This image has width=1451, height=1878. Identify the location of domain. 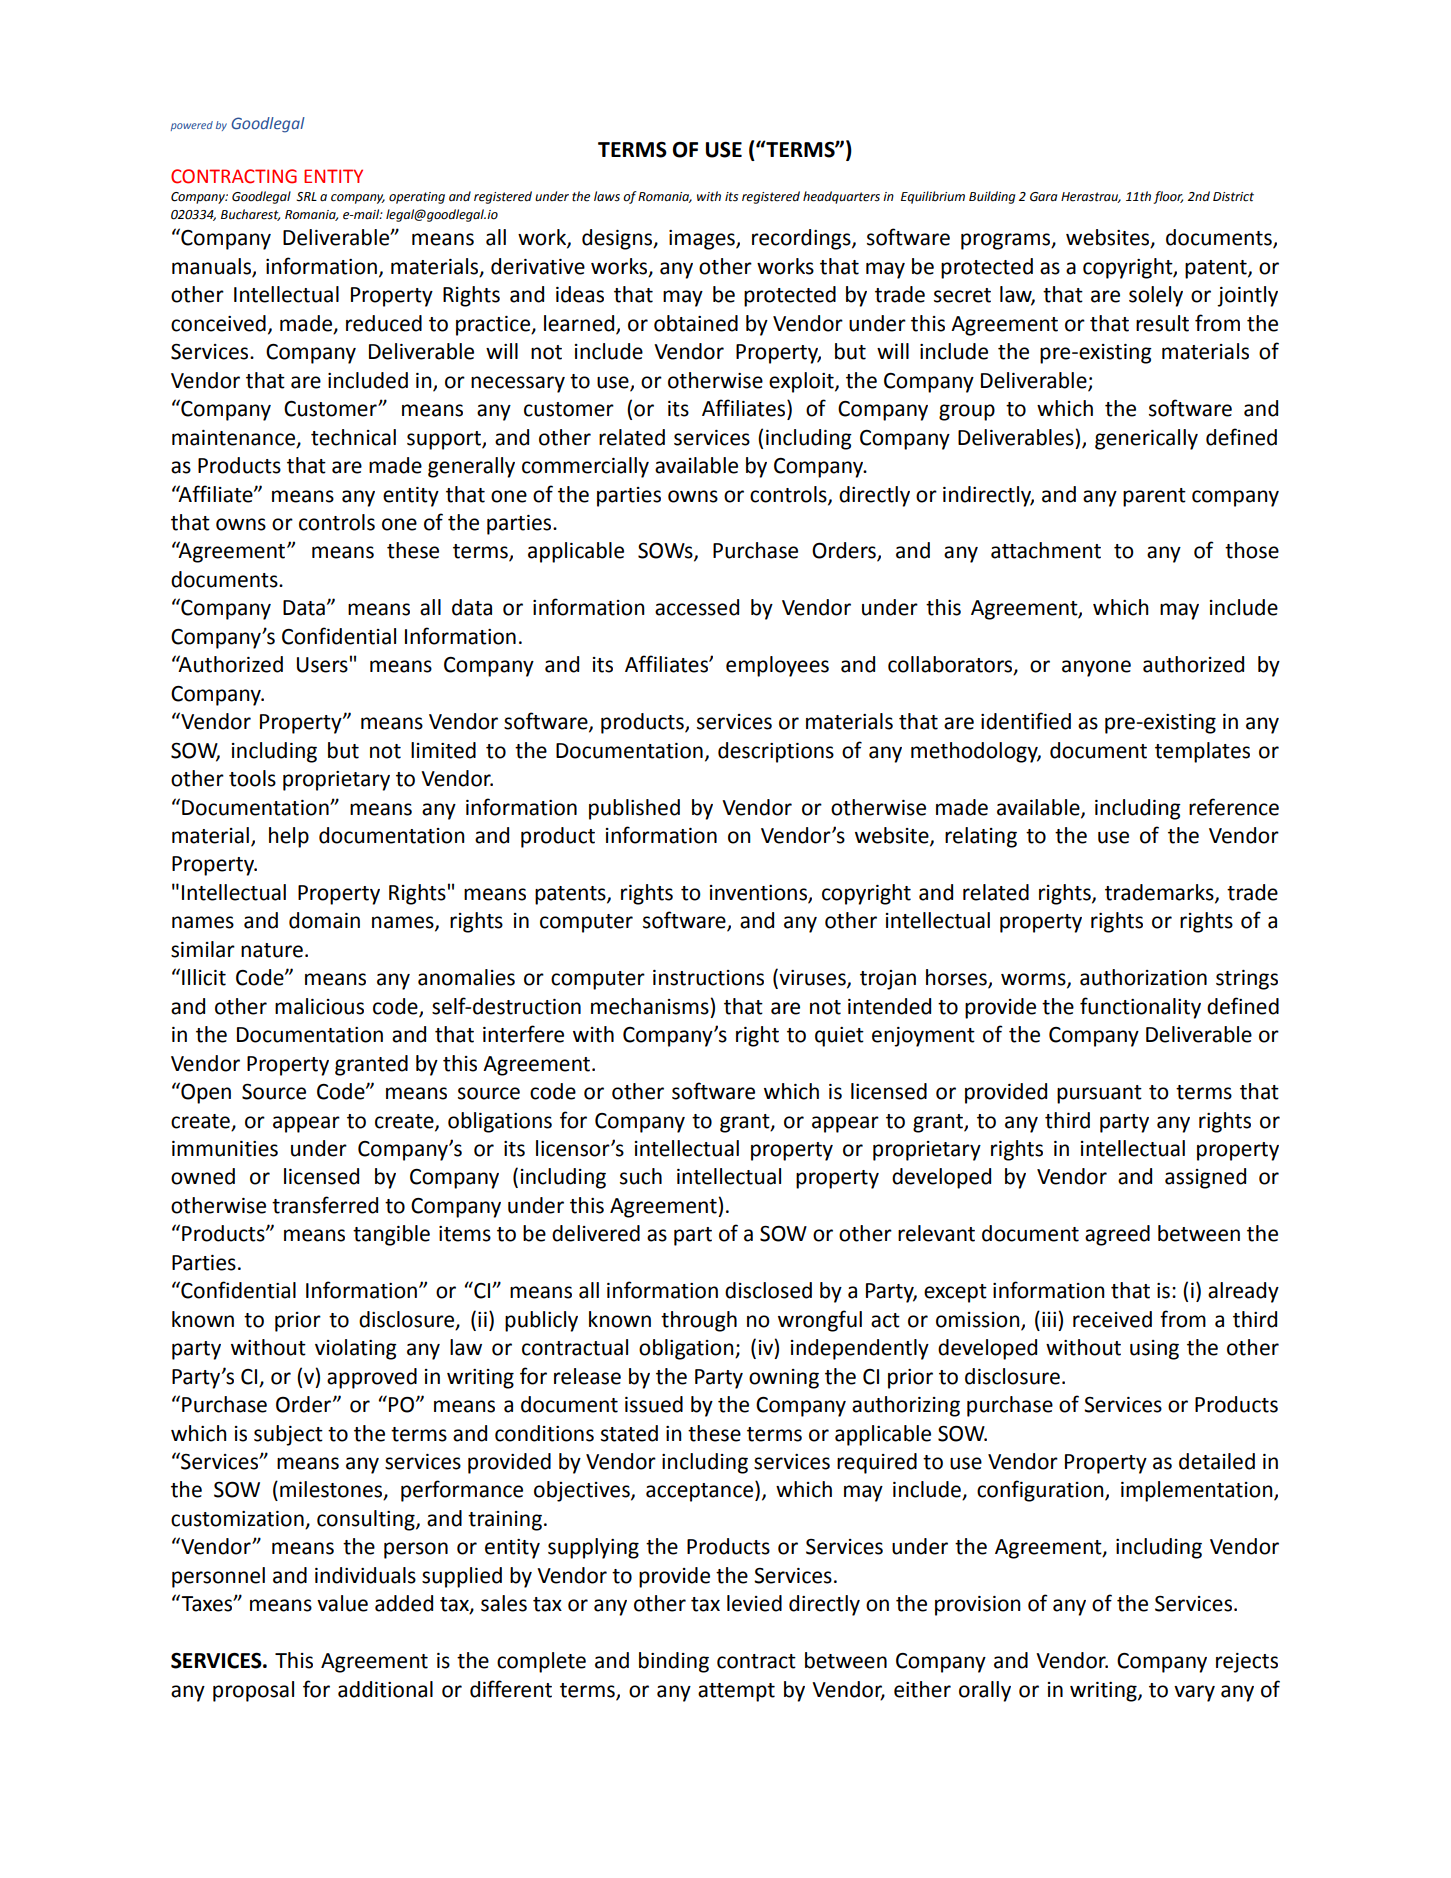
(324, 920).
